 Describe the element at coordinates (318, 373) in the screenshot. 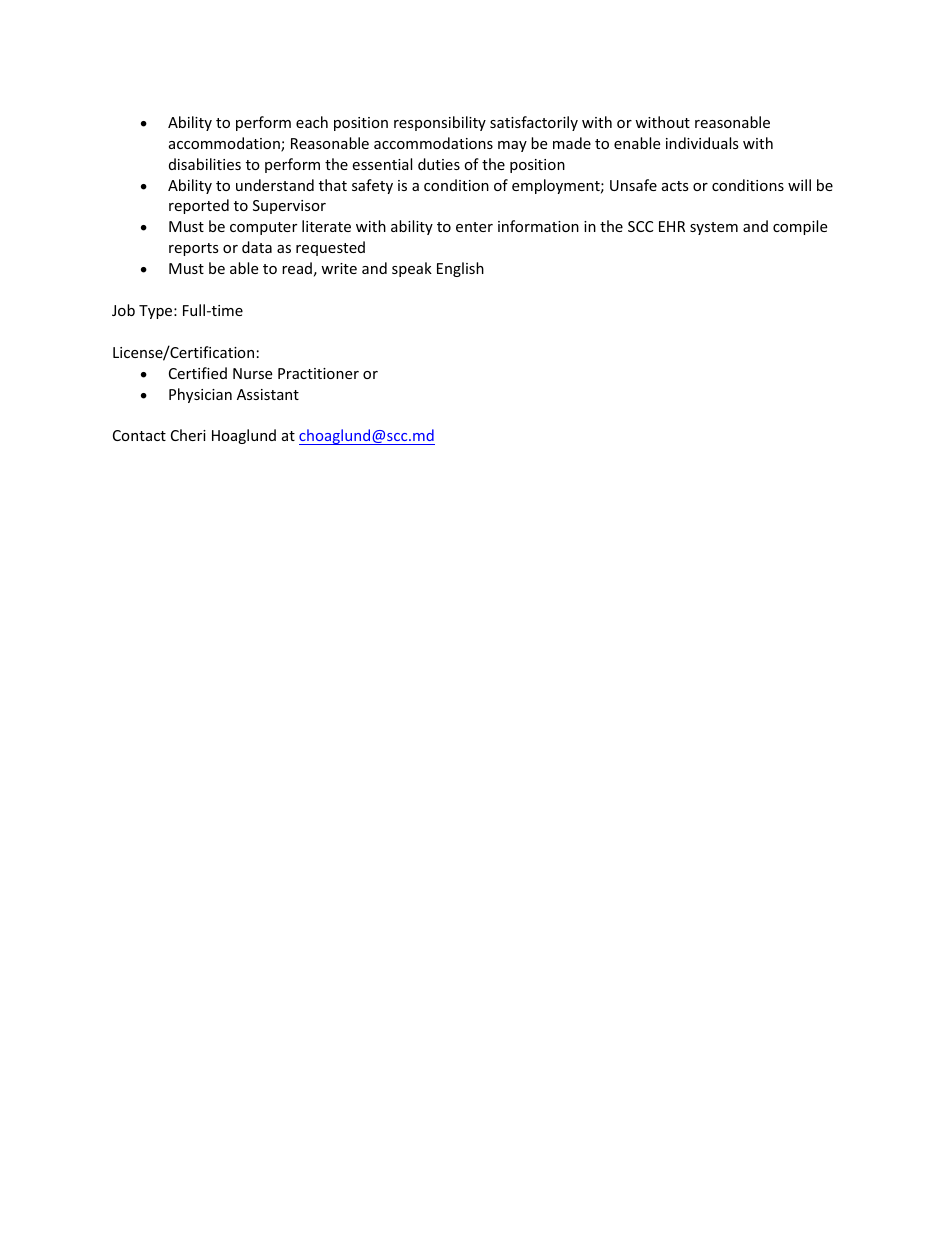

I see `Practitioner` at that location.
